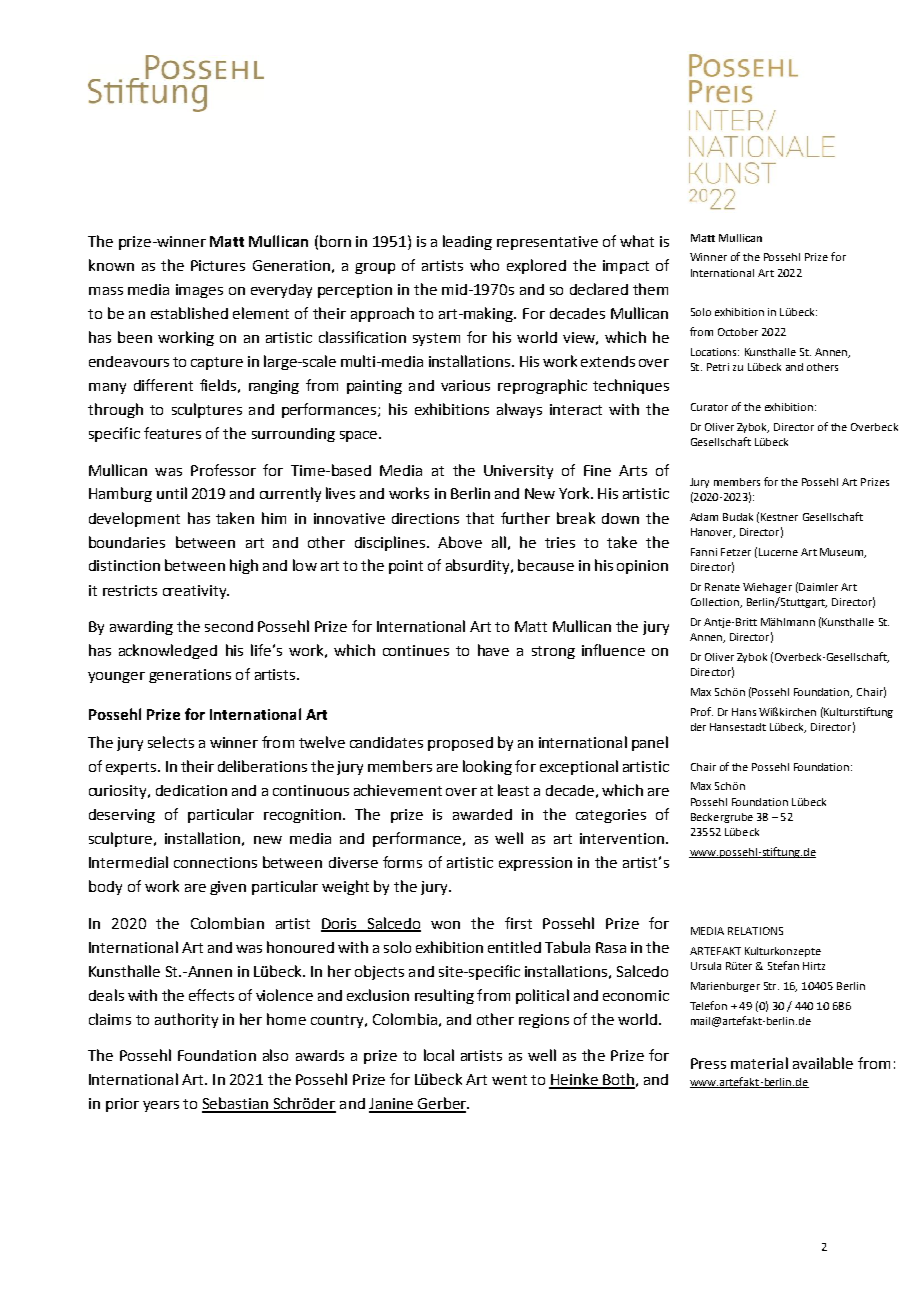  What do you see at coordinates (218, 265) in the document?
I see `Pictures` at bounding box center [218, 265].
